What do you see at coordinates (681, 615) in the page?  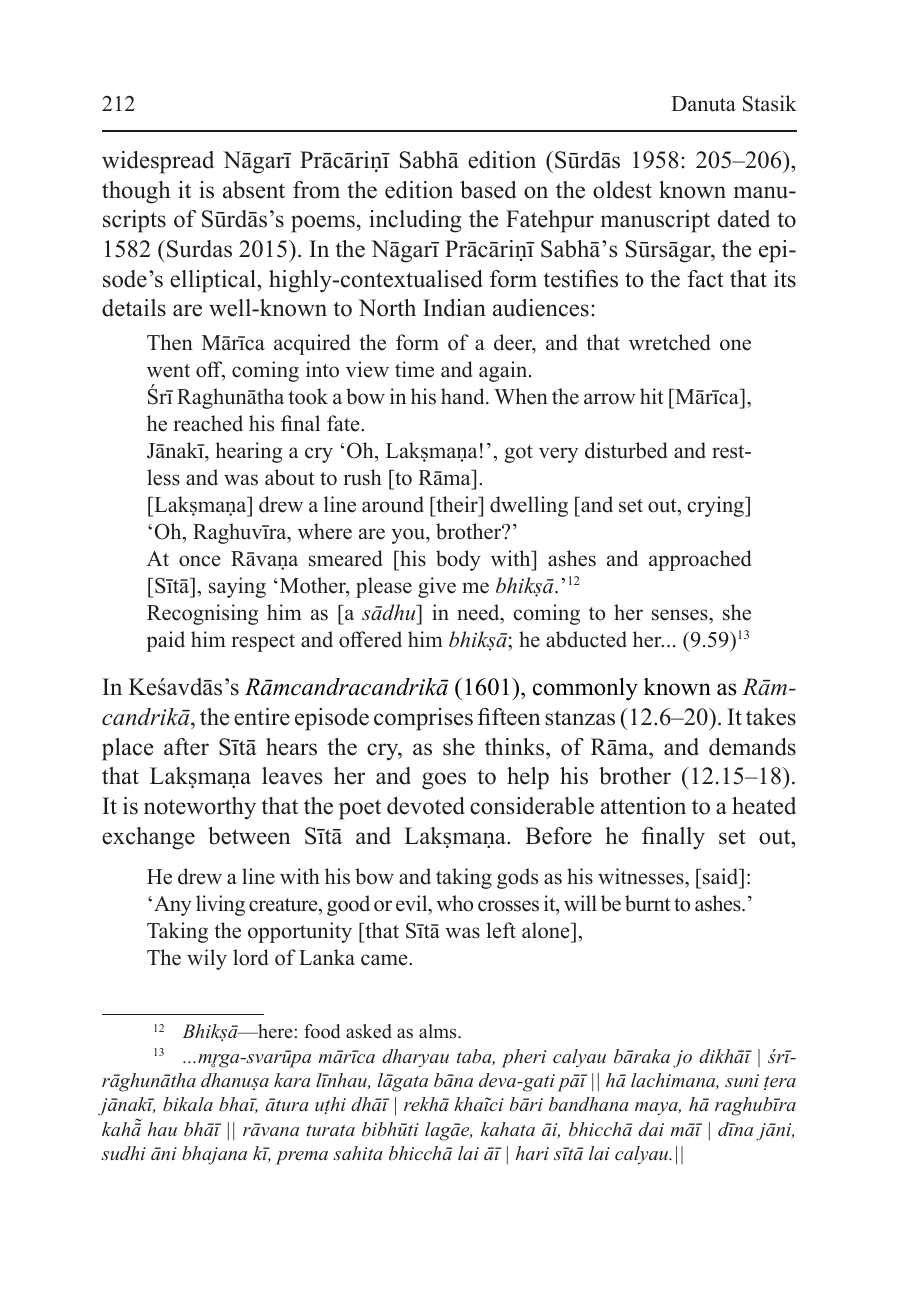 I see `senses` at bounding box center [681, 615].
